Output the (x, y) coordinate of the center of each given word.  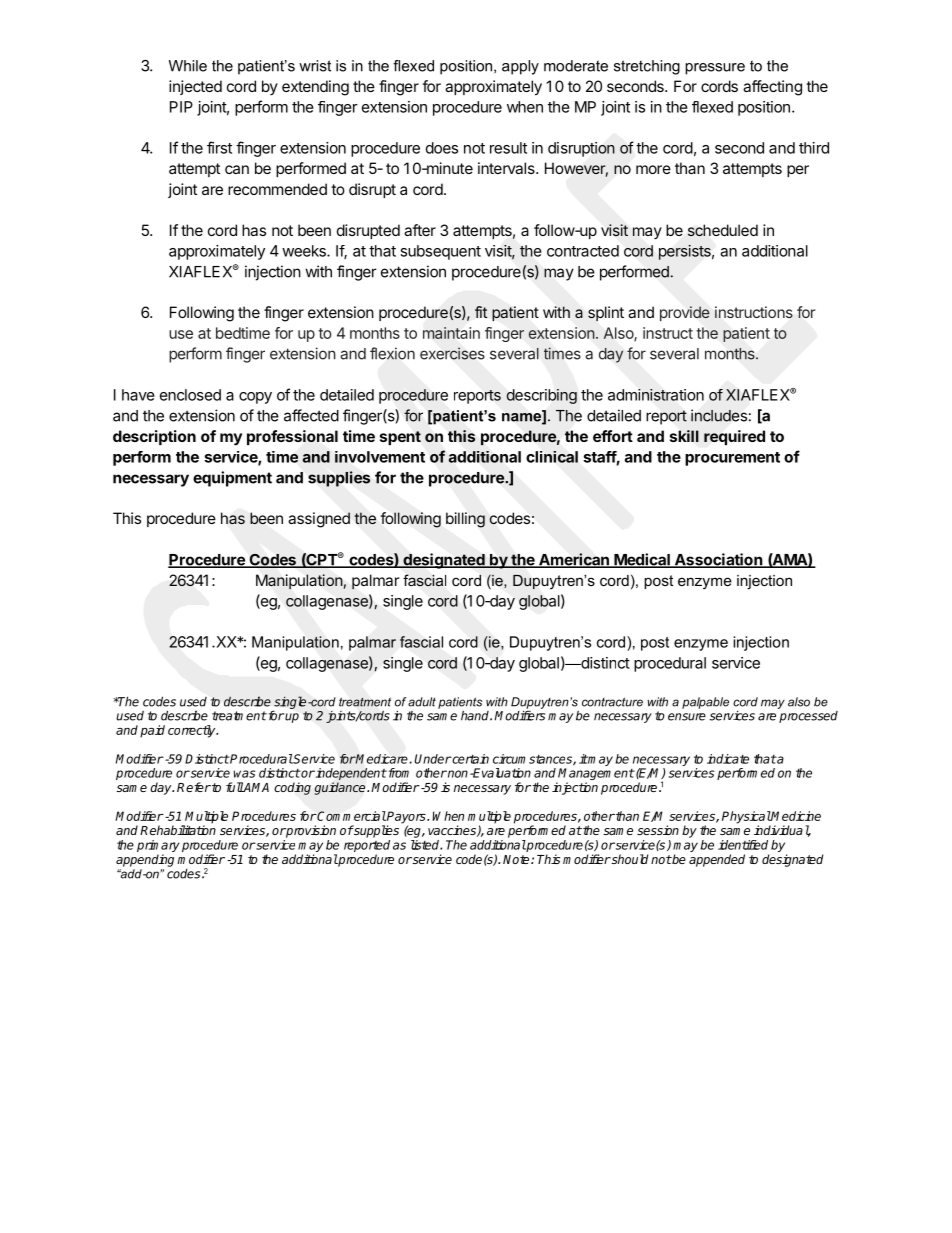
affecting (772, 88)
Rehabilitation (178, 830)
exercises (452, 353)
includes (719, 415)
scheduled (723, 230)
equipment (232, 479)
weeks (305, 251)
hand (476, 715)
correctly (193, 731)
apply (520, 67)
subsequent (440, 252)
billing (465, 520)
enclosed (190, 395)
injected (195, 87)
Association (718, 560)
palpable (705, 703)
